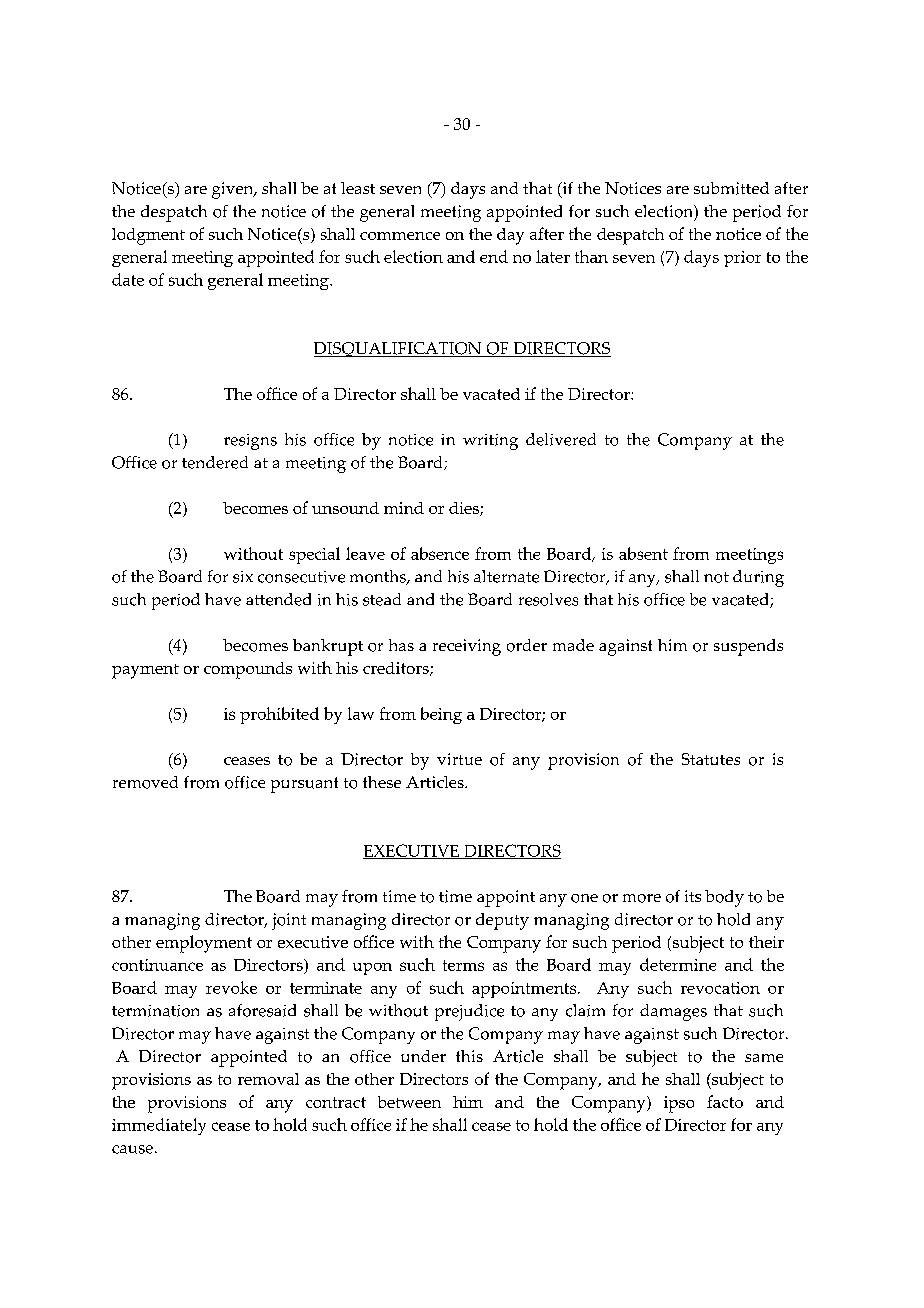  What do you see at coordinates (748, 647) in the screenshot?
I see `suspends` at bounding box center [748, 647].
